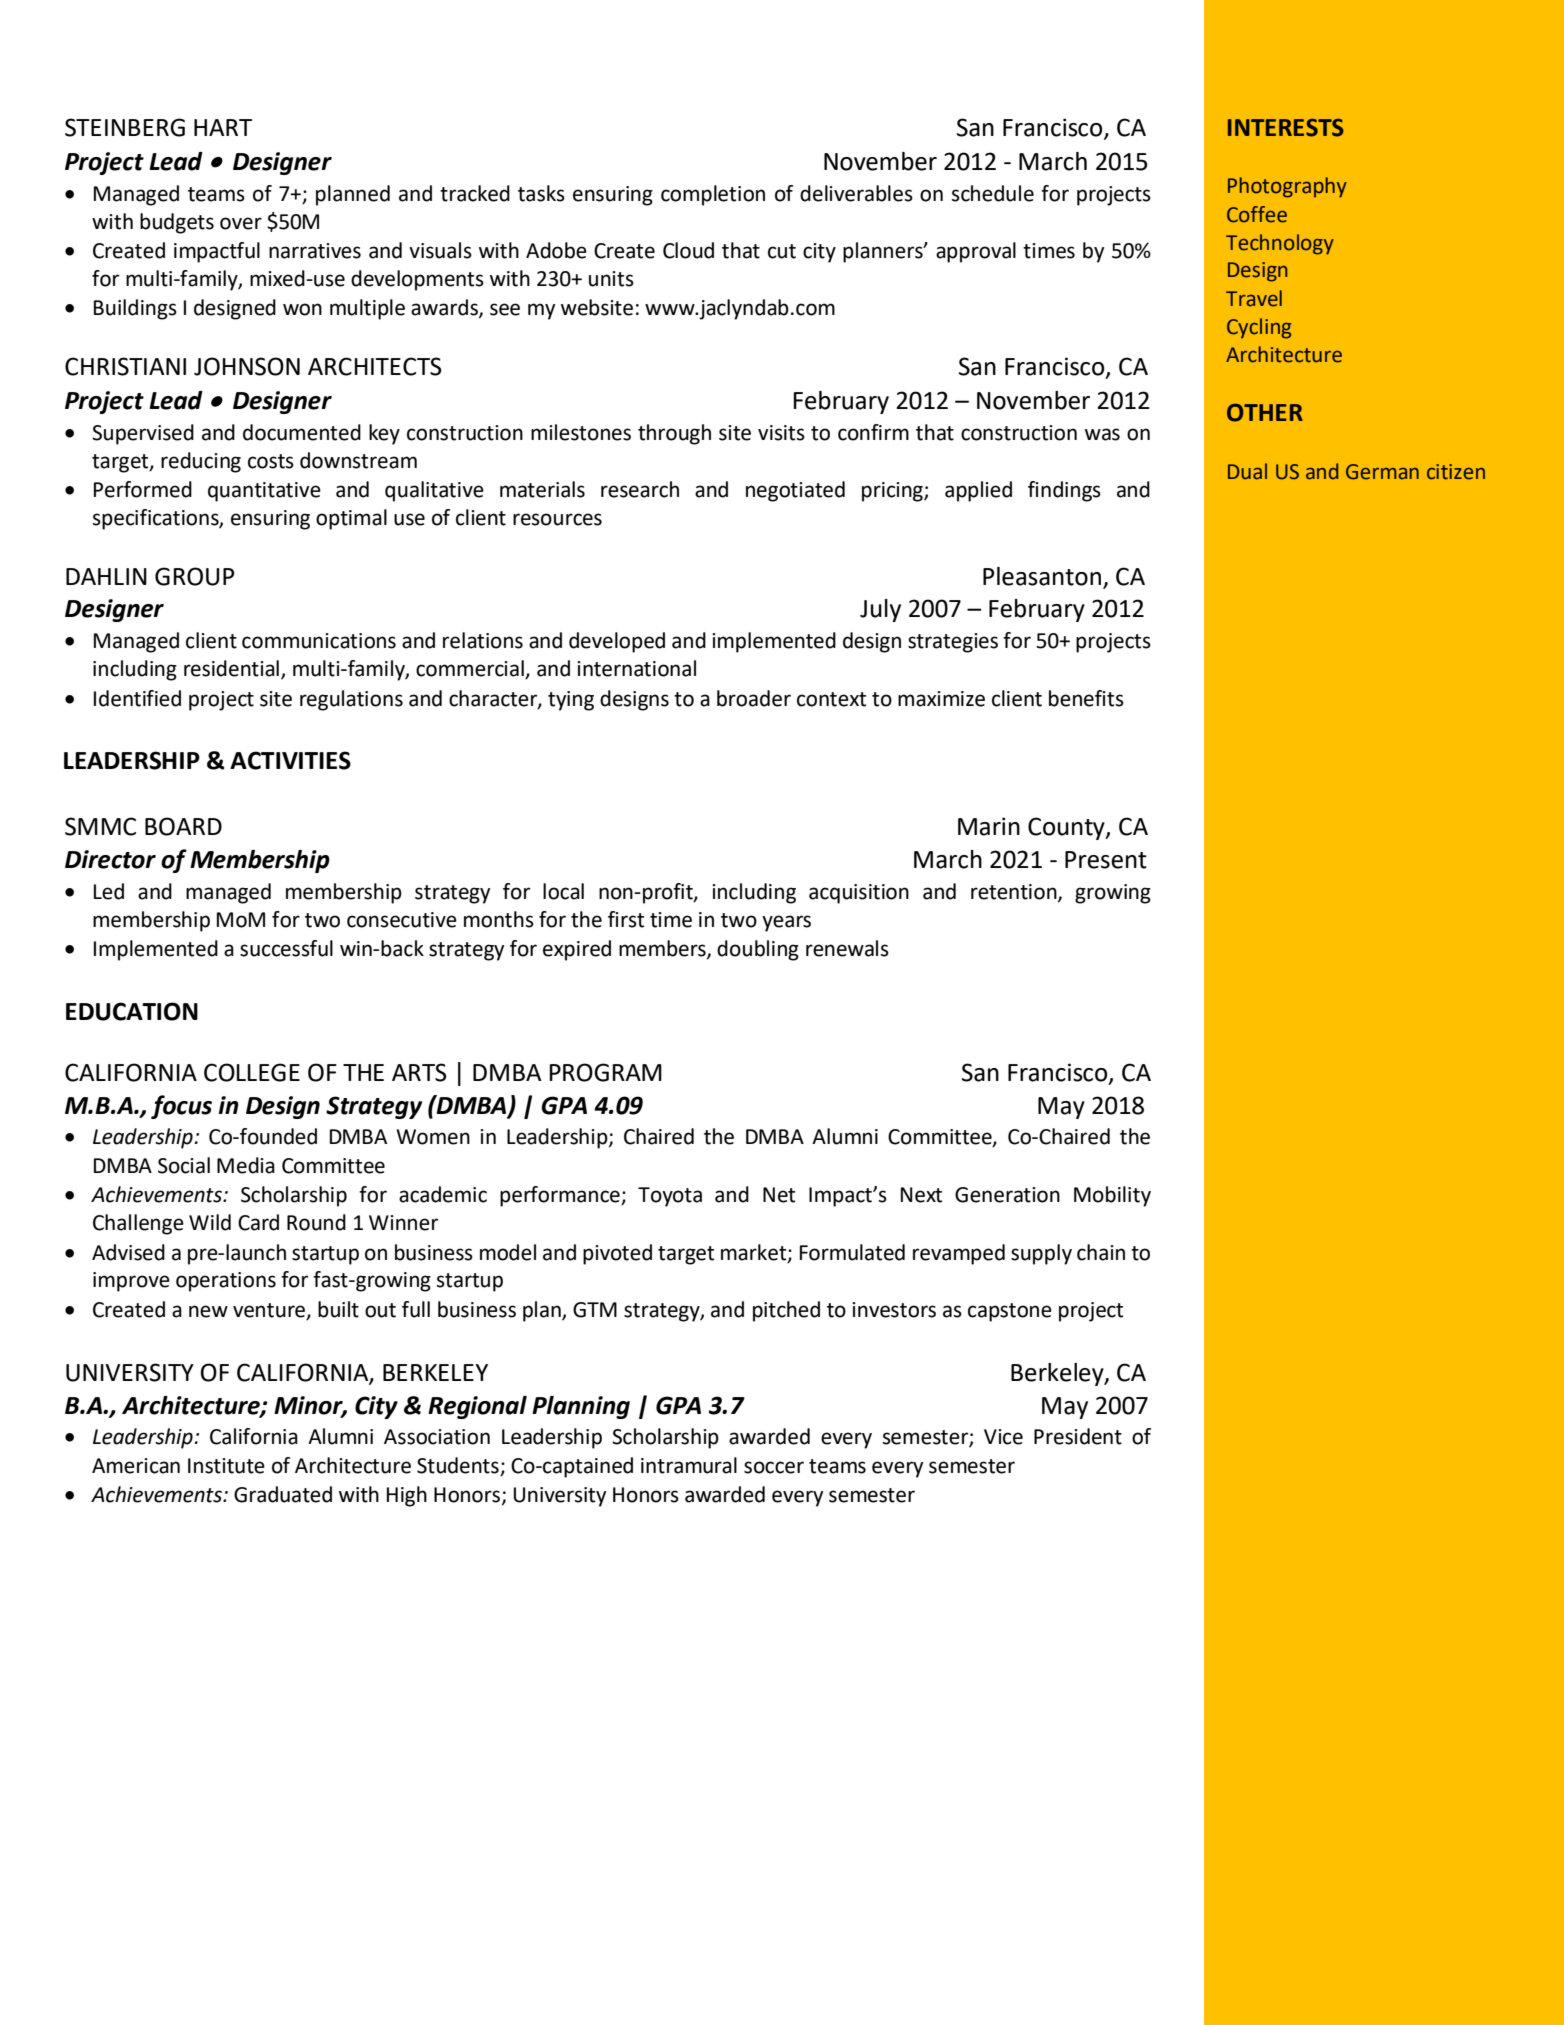  I want to click on Photography, so click(1287, 187).
